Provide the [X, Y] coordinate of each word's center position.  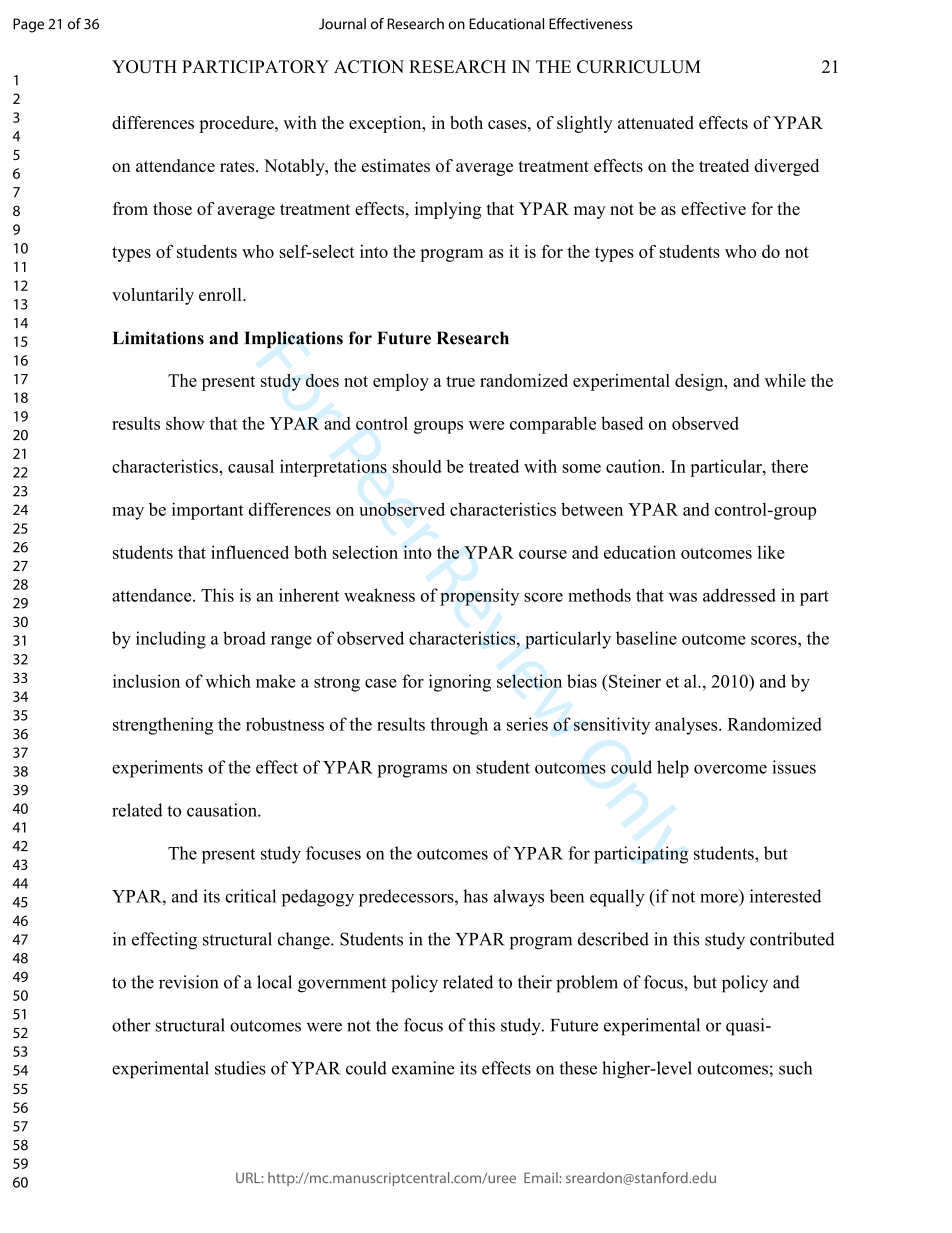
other [131, 1025]
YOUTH [144, 66]
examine [423, 1068]
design [700, 382]
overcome [730, 769]
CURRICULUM [639, 66]
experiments [157, 769]
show [185, 423]
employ [401, 382]
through [459, 726]
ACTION [369, 66]
